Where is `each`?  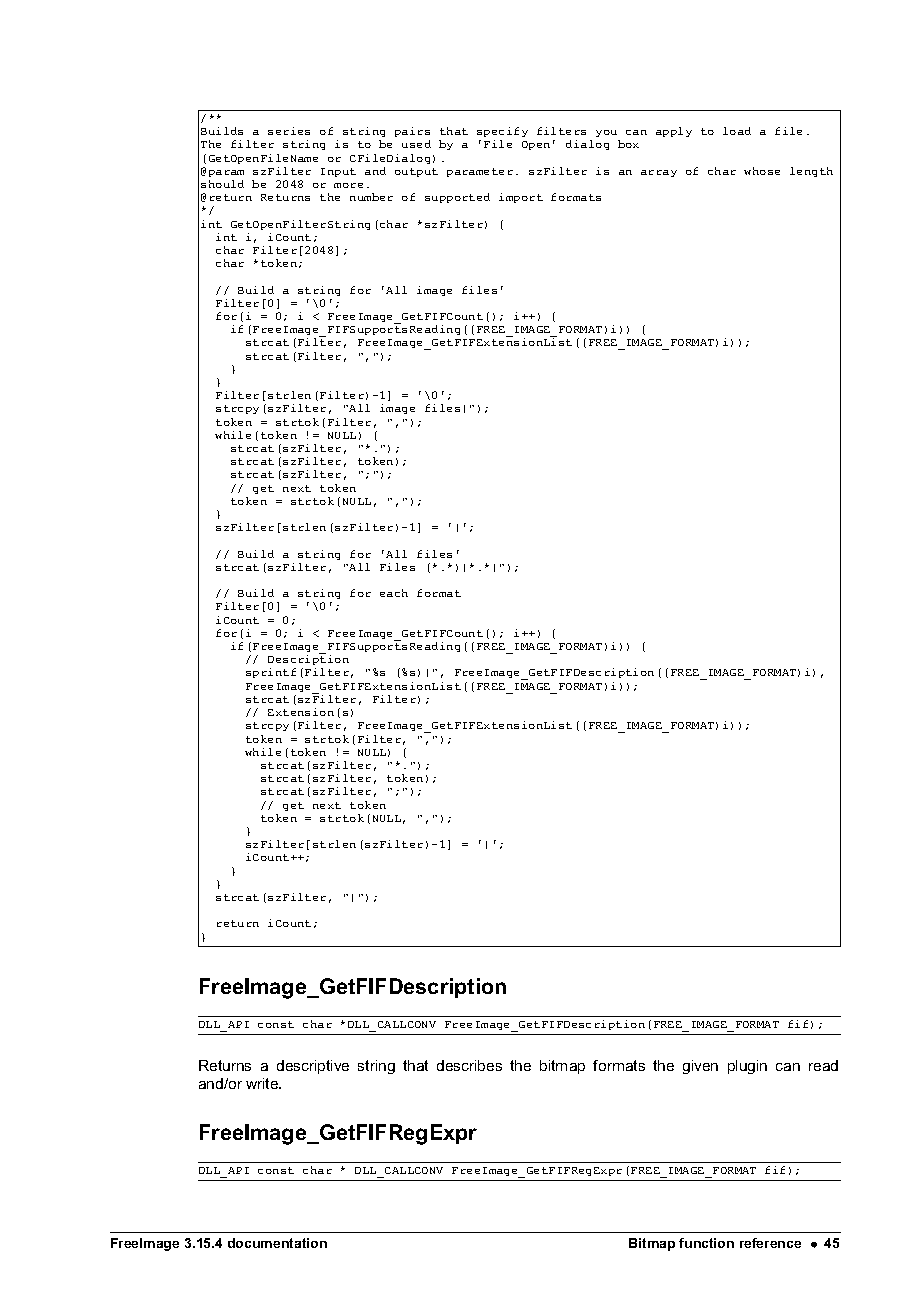
each is located at coordinates (394, 593).
